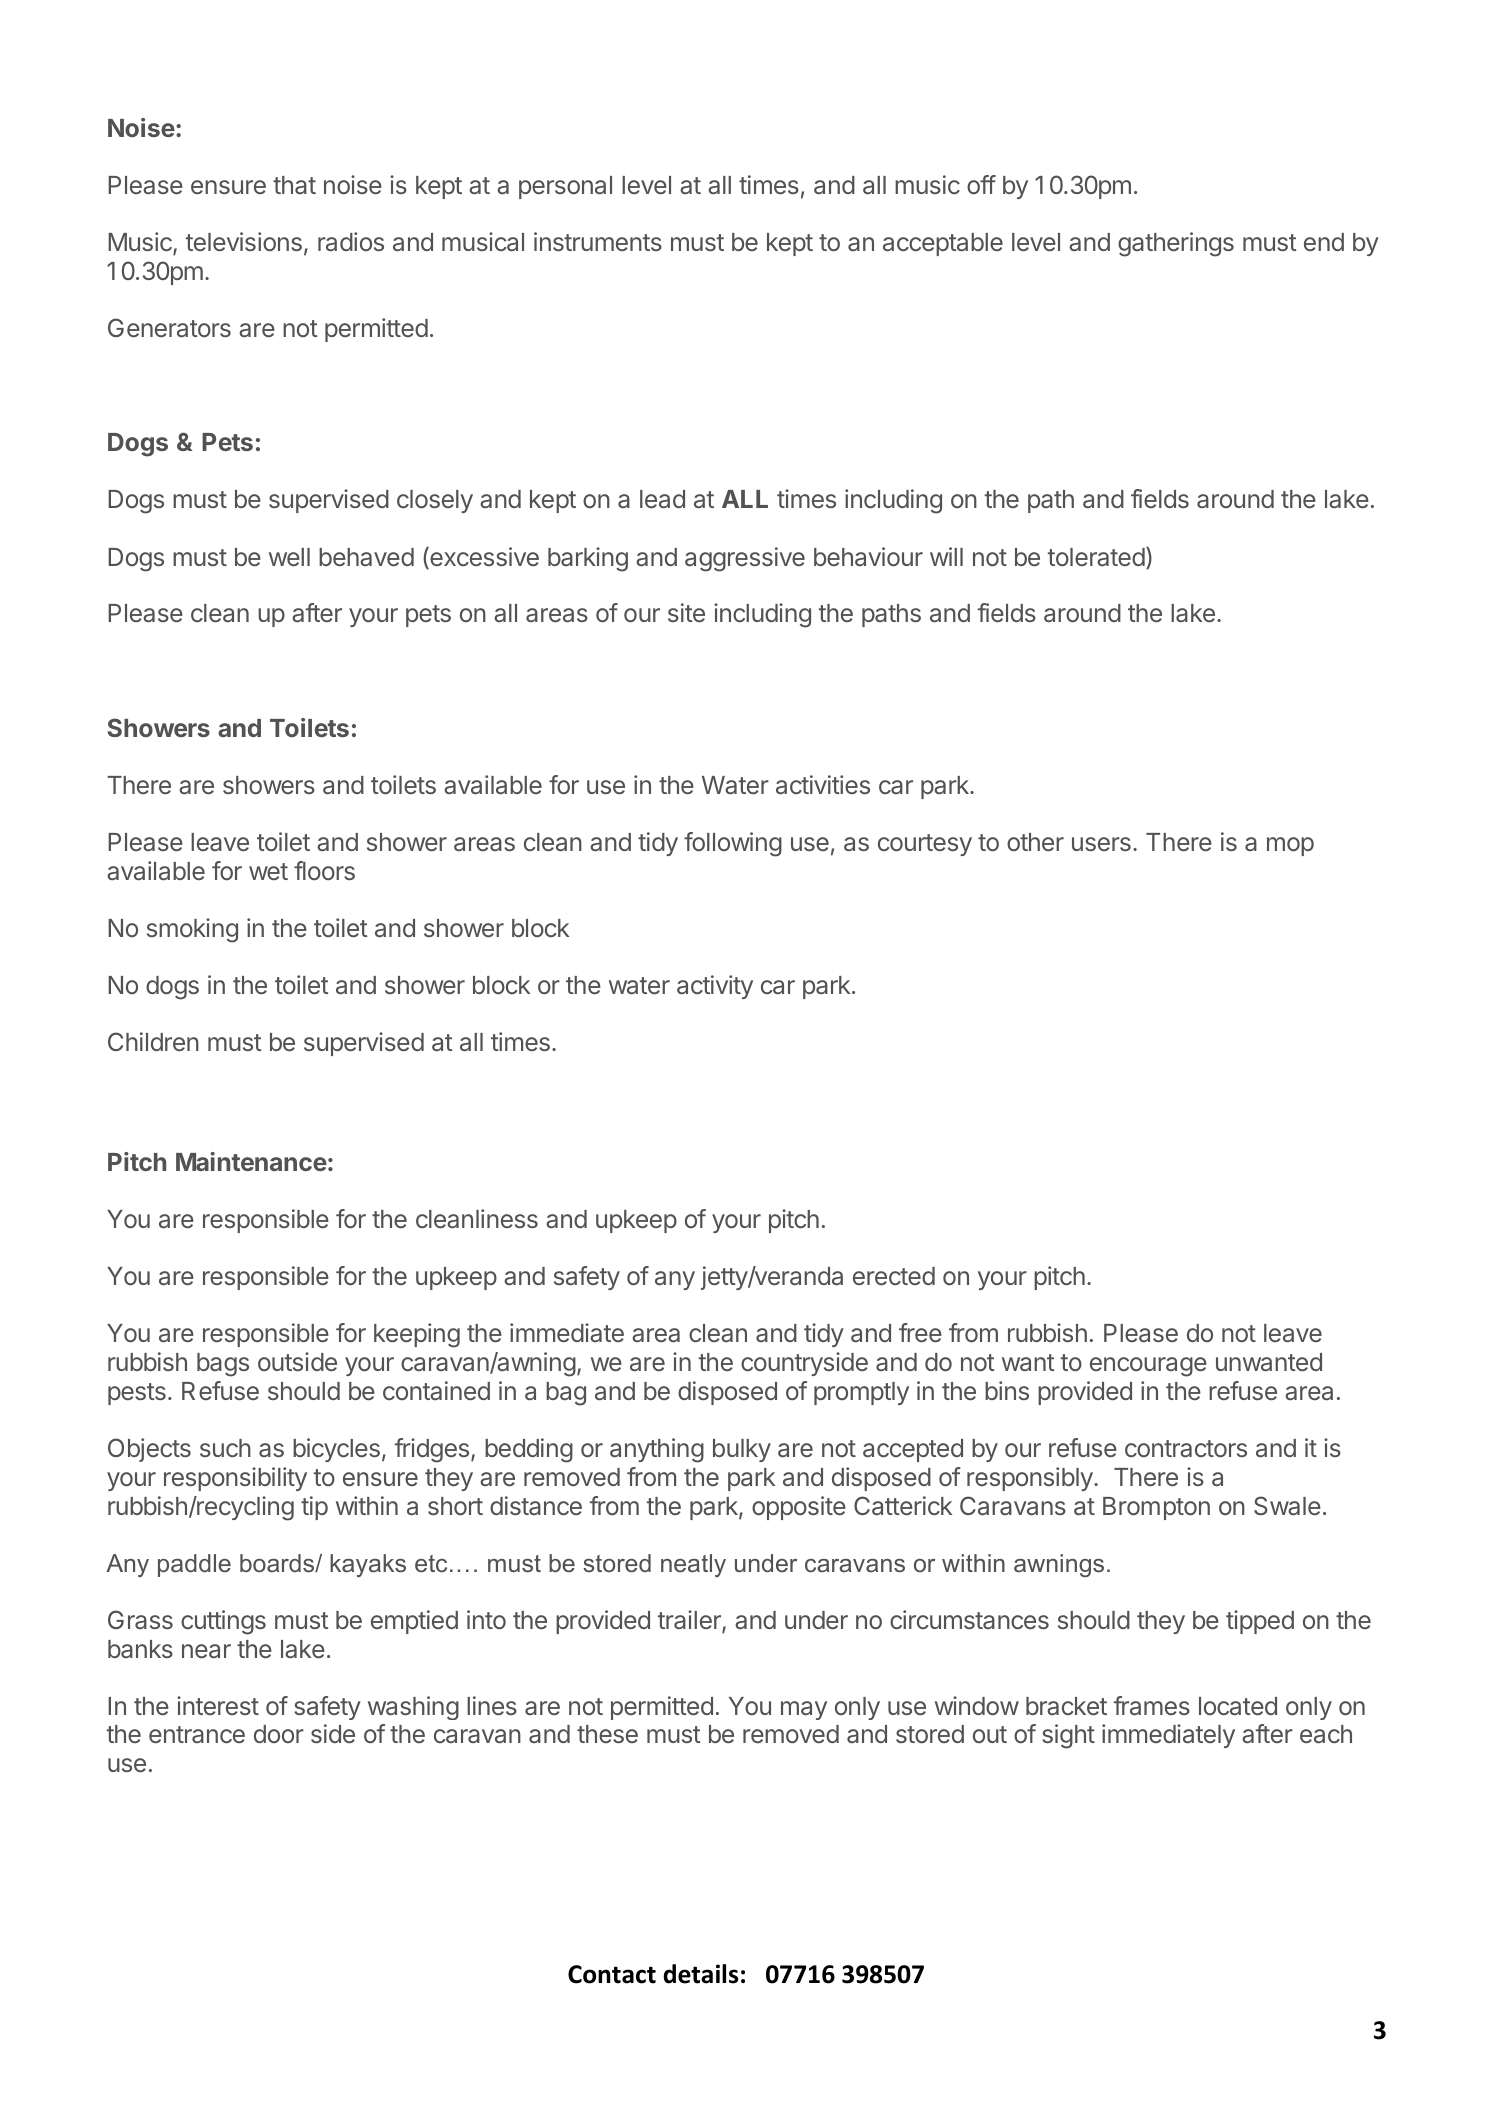 Image resolution: width=1493 pixels, height=2105 pixels. Describe the element at coordinates (700, 1974) in the screenshot. I see `details` at that location.
